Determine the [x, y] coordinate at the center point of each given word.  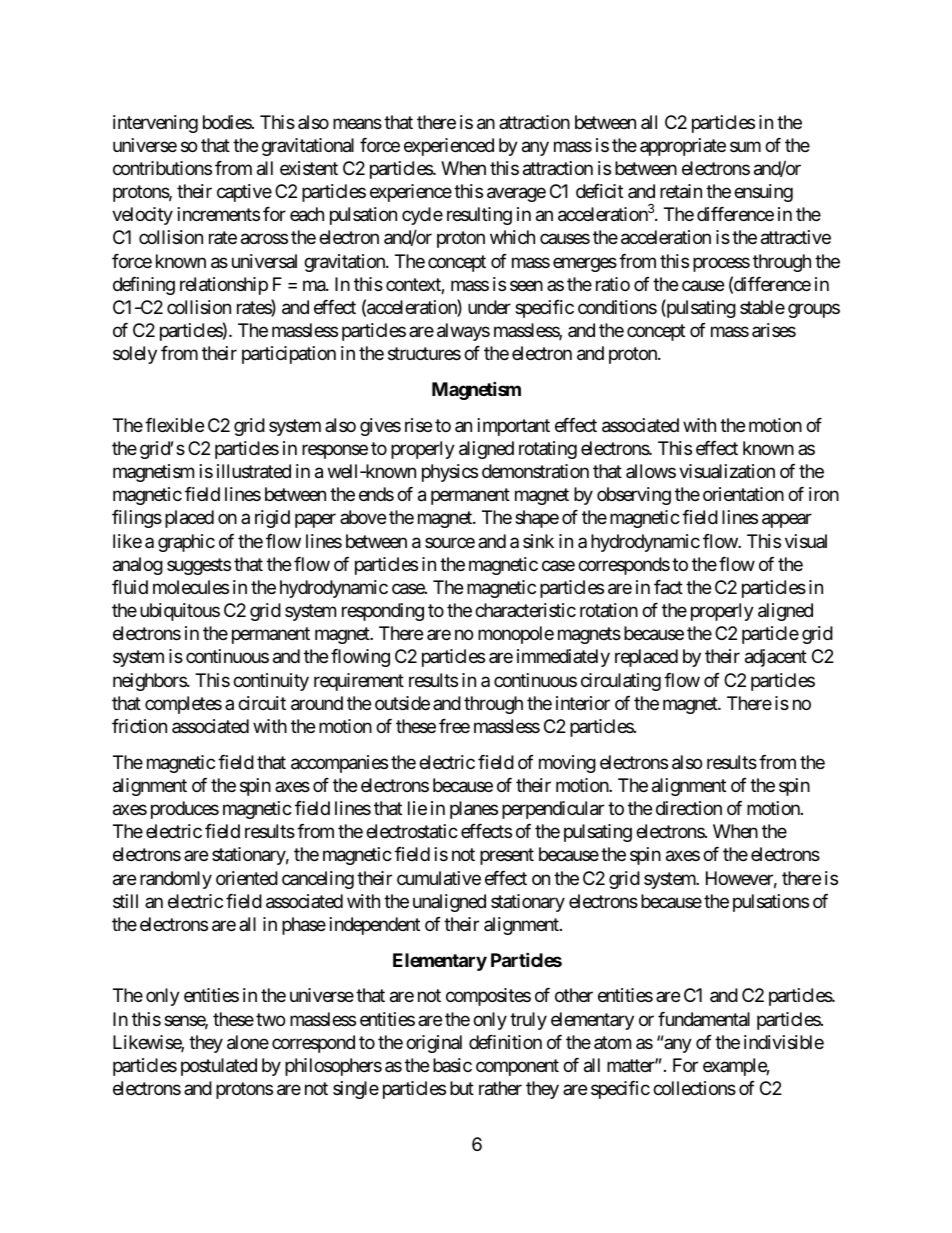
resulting [479, 216]
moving [567, 764]
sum [745, 146]
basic [452, 1065]
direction [689, 808]
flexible [174, 425]
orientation [743, 494]
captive [244, 193]
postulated [219, 1067]
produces [185, 810]
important [514, 427]
